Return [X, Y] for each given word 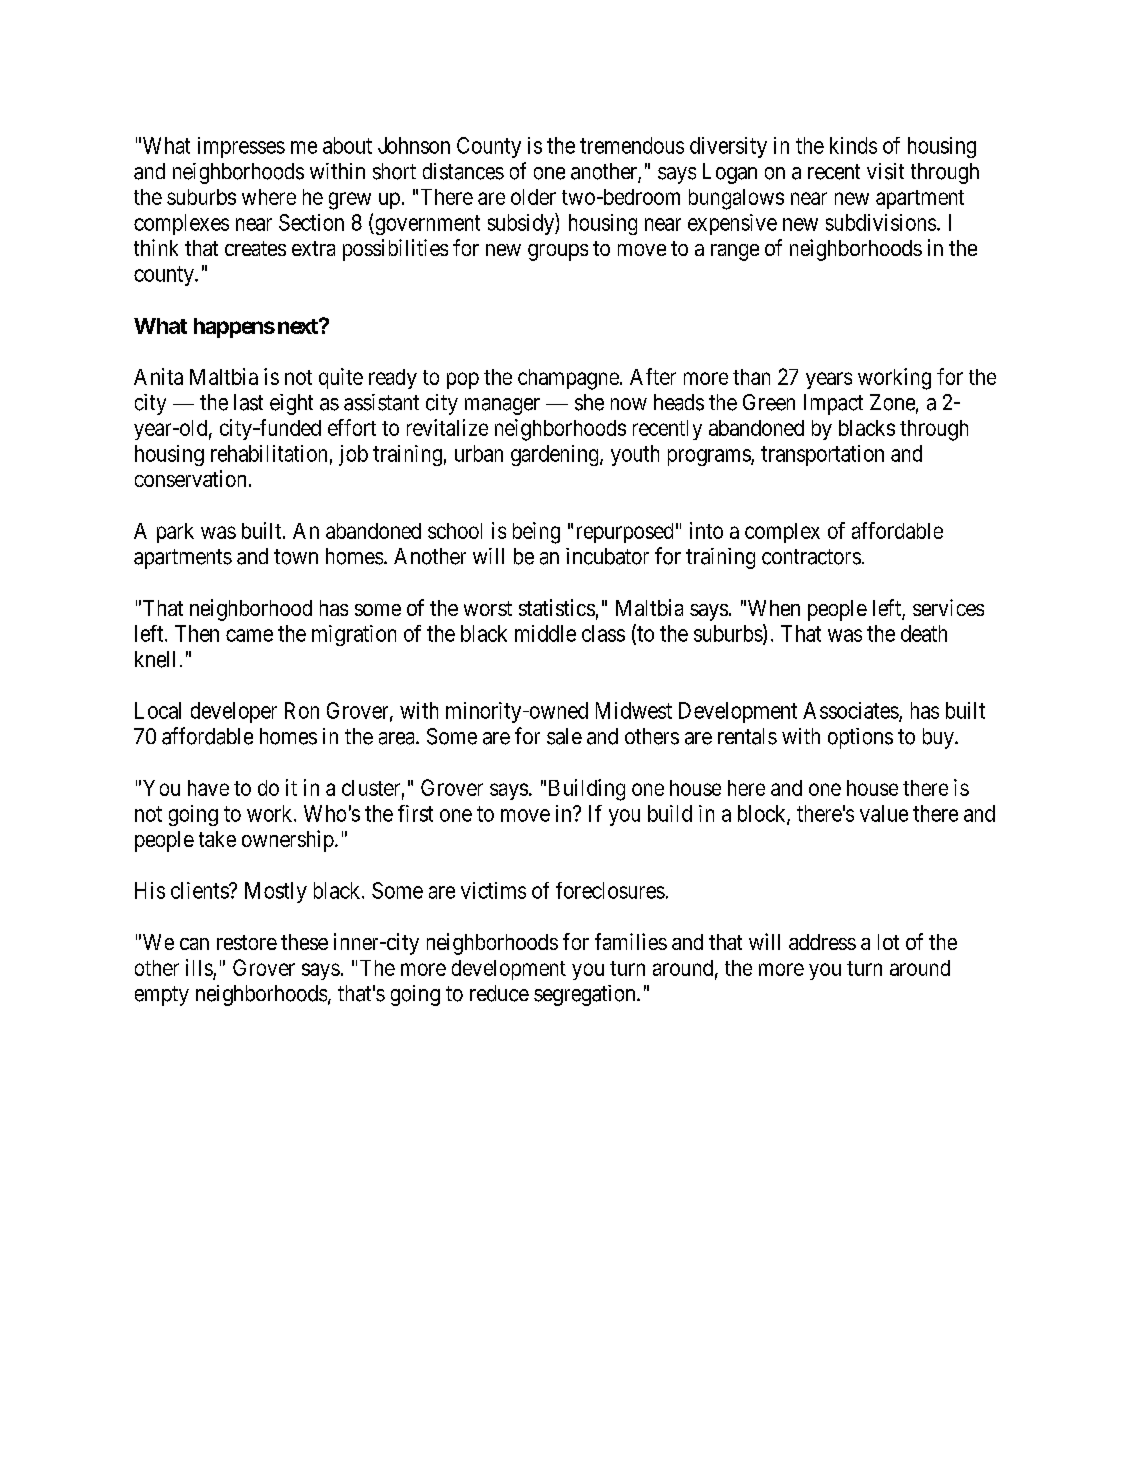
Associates [851, 711]
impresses [241, 147]
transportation [822, 455]
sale [564, 736]
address [822, 942]
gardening [556, 455]
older [533, 197]
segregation [586, 995]
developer [234, 712]
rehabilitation [269, 453]
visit [885, 171]
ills [199, 967]
